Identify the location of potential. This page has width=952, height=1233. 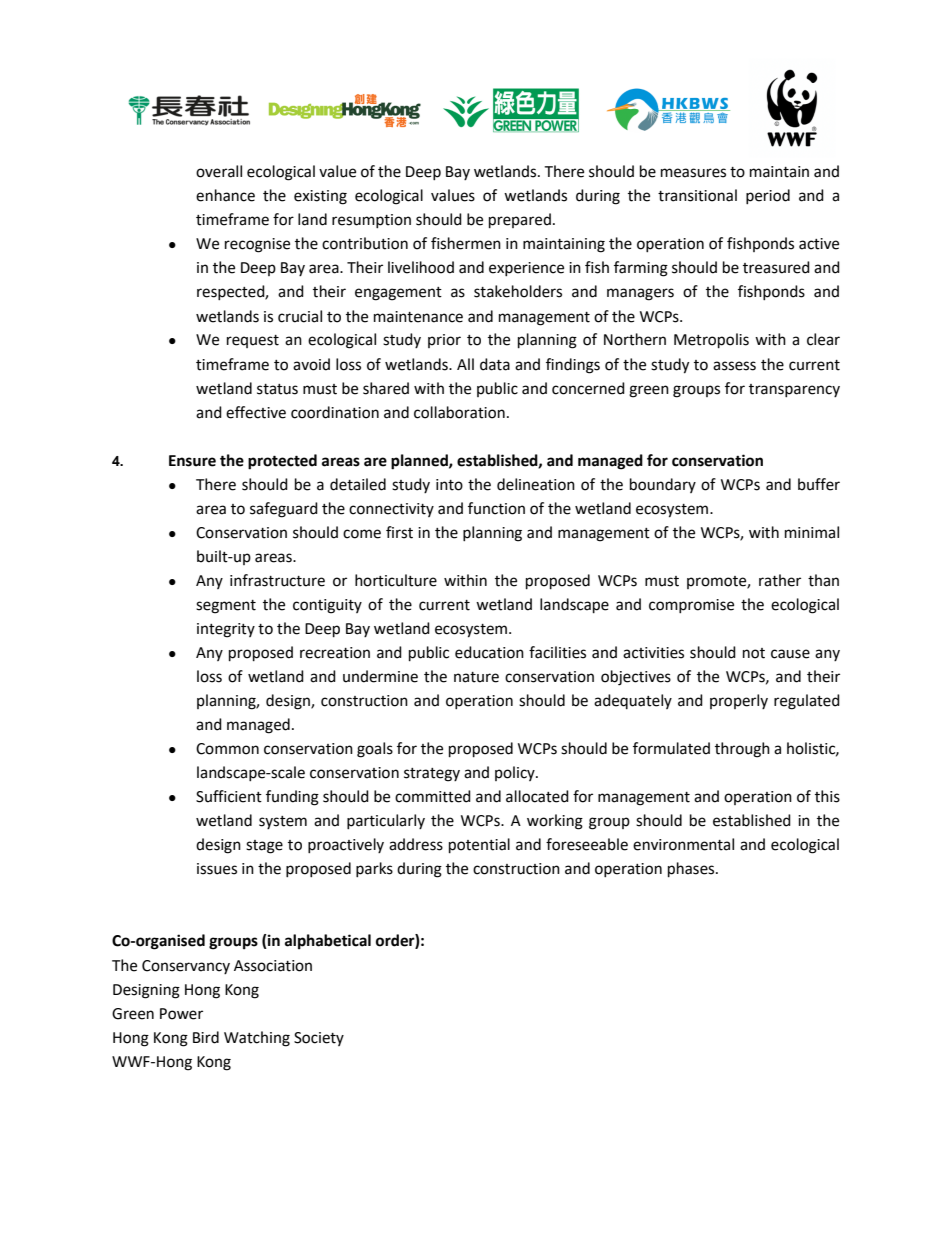
(479, 846).
